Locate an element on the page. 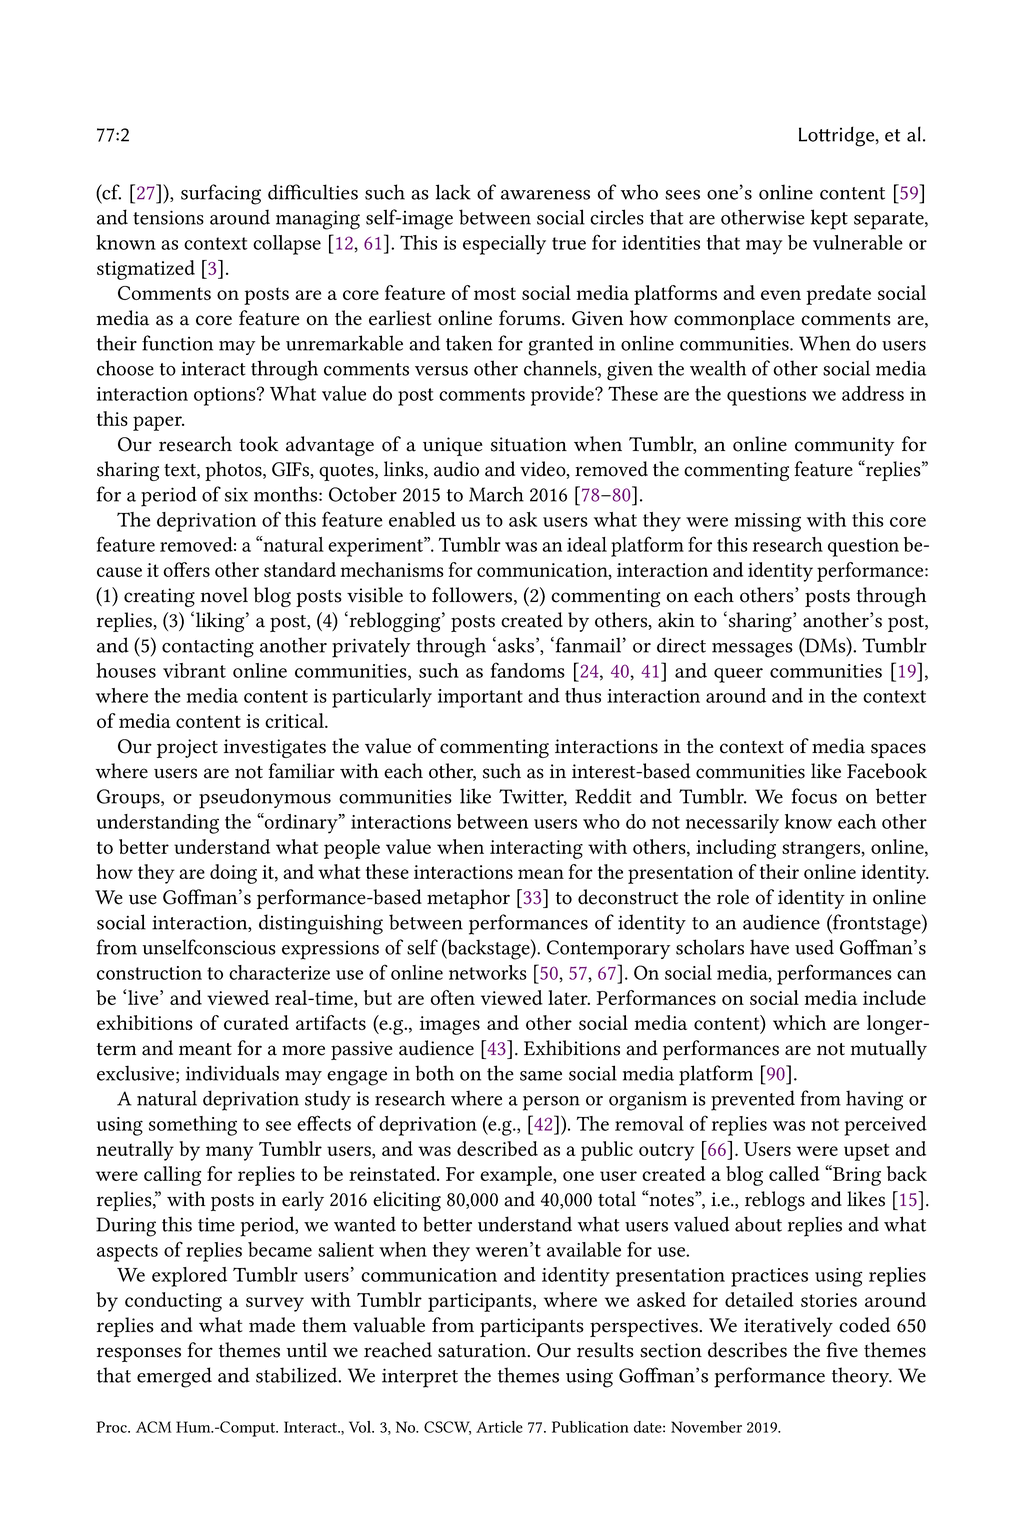  theory is located at coordinates (862, 1377).
